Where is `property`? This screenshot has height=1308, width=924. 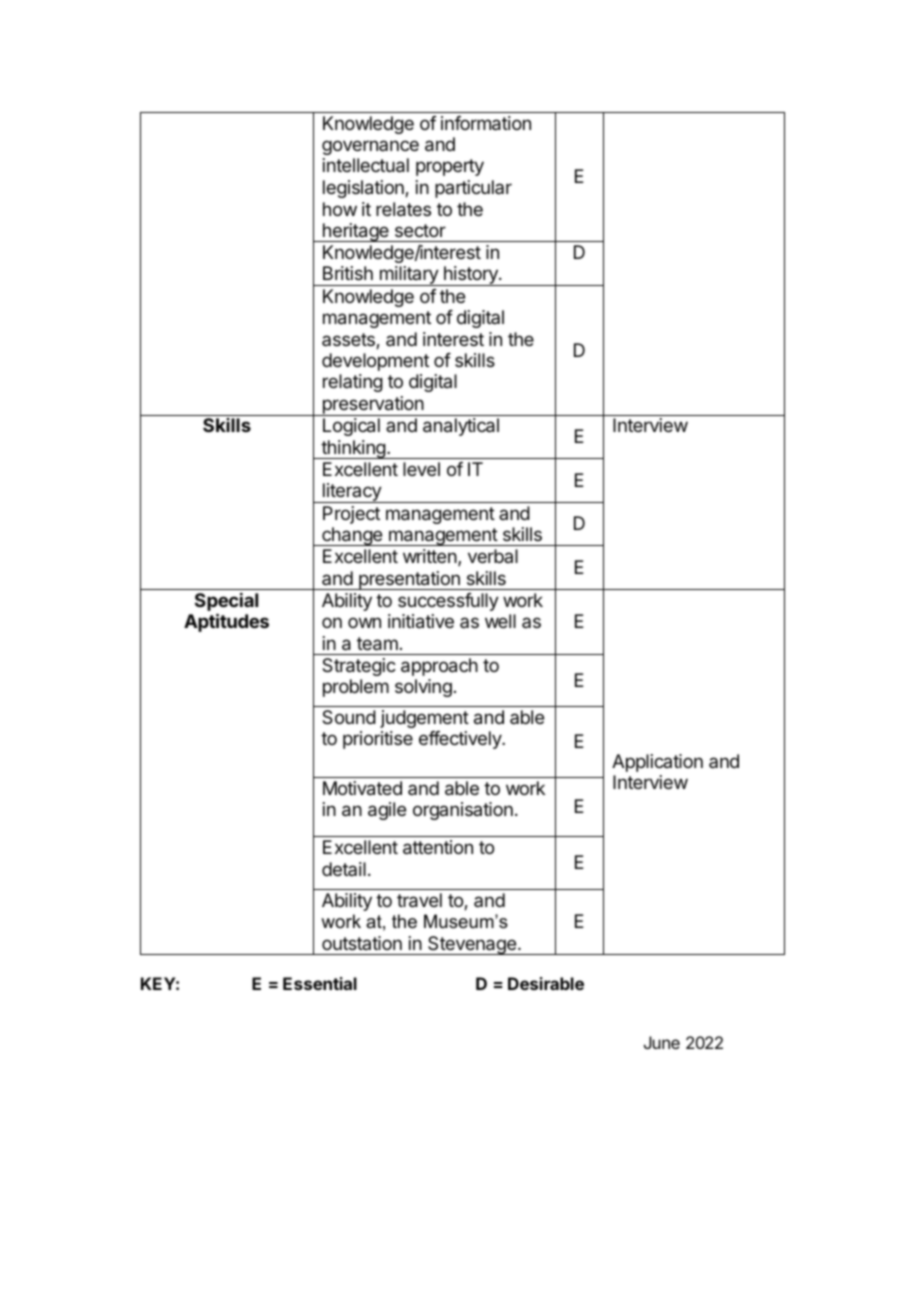
property is located at coordinates (450, 167).
